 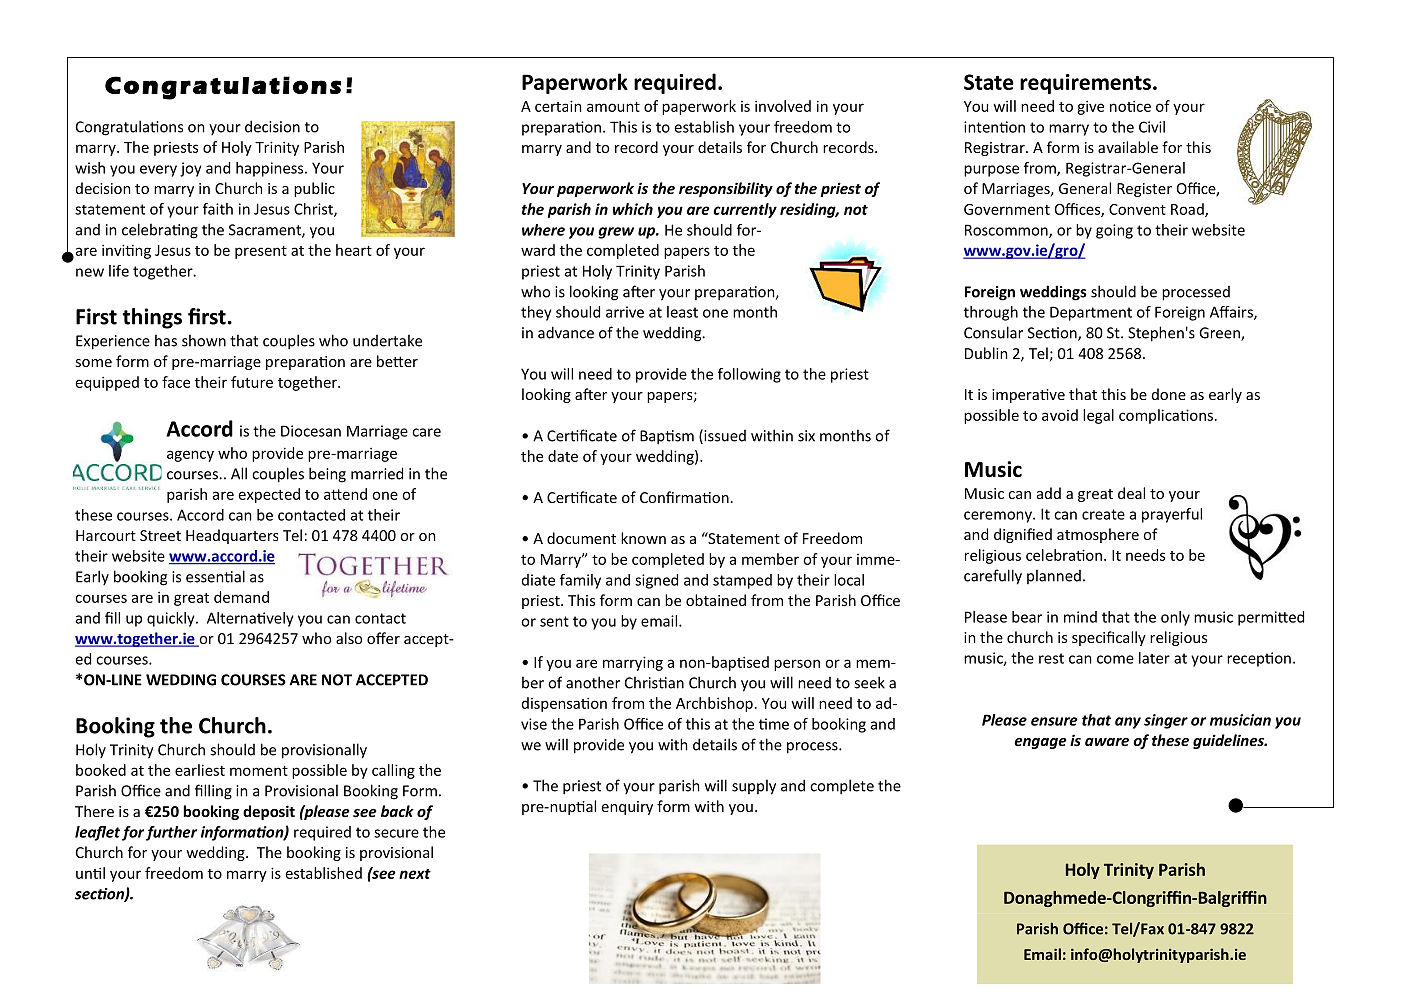 I want to click on enquiry, so click(x=627, y=808).
